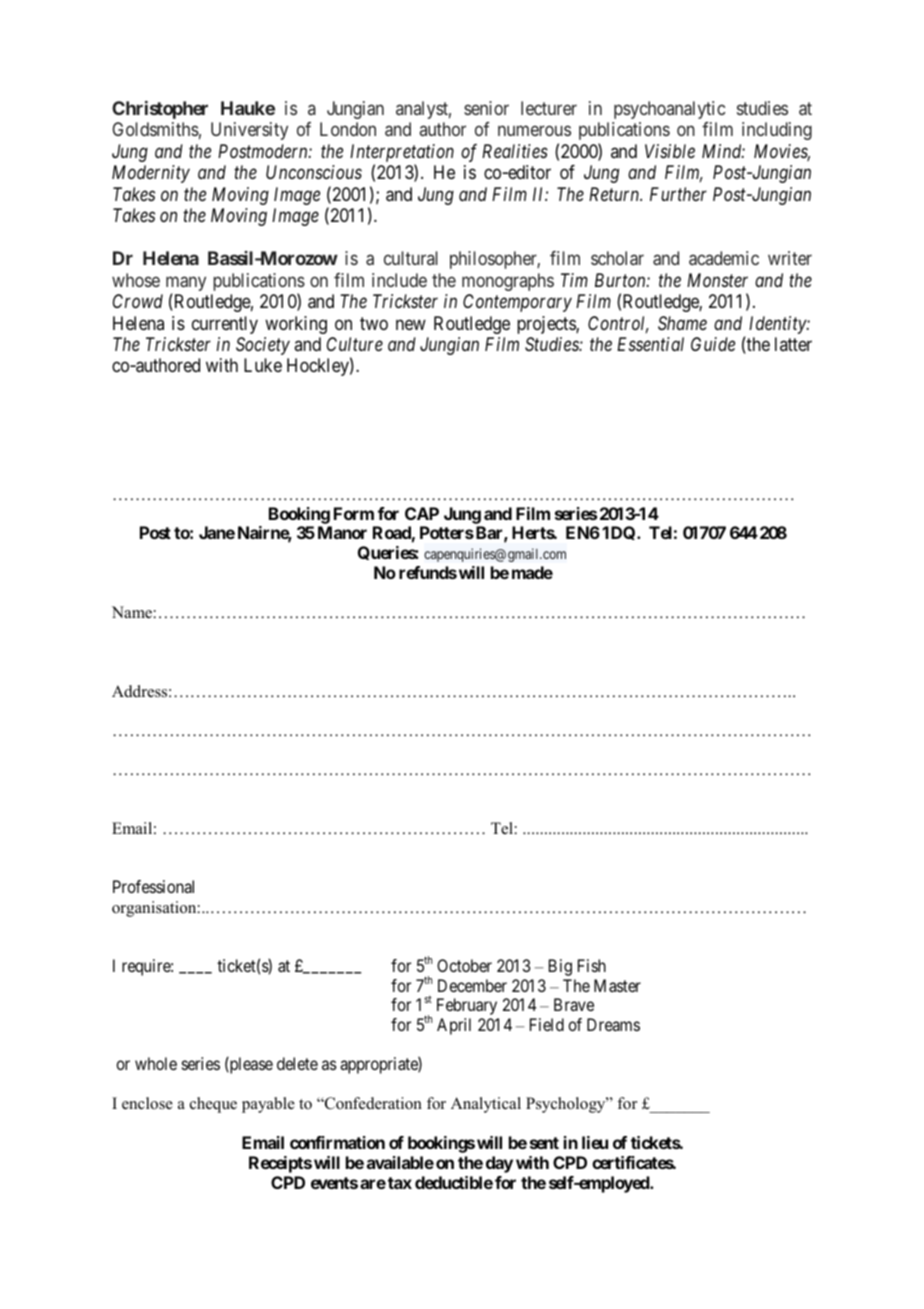  I want to click on Professional, so click(153, 886).
